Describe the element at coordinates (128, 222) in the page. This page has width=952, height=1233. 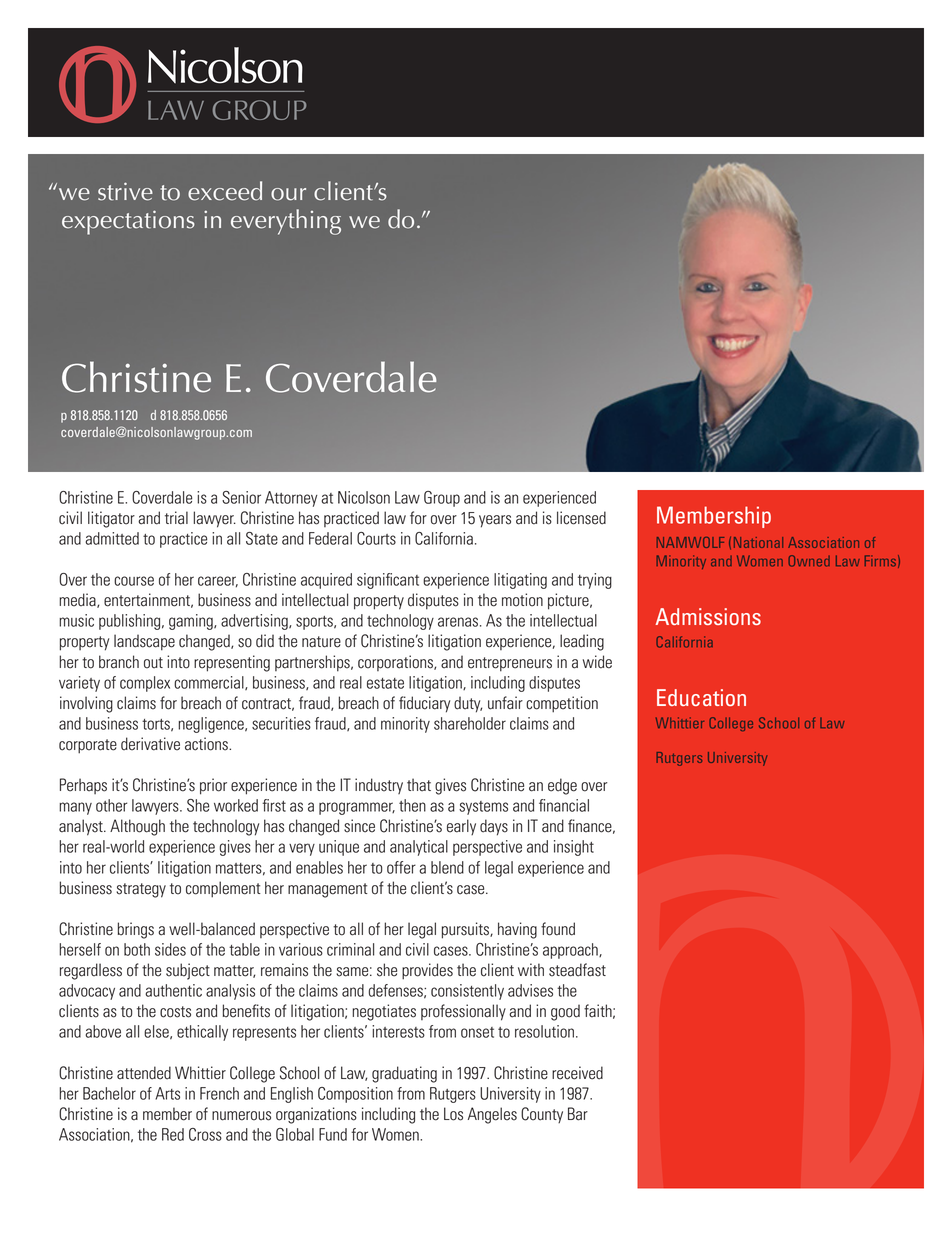
I see `expectations` at that location.
